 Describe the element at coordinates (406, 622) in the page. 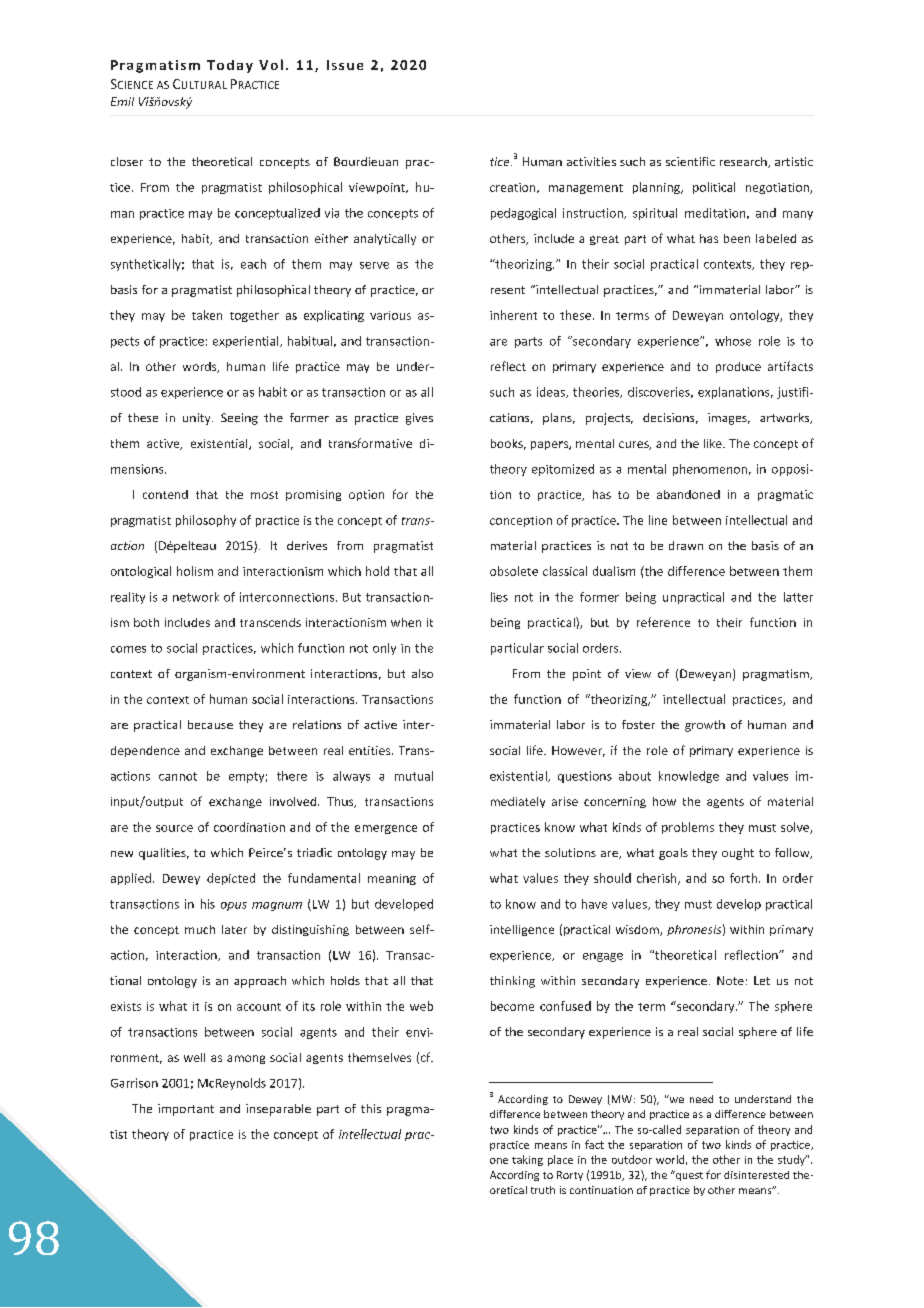

I see `when` at that location.
